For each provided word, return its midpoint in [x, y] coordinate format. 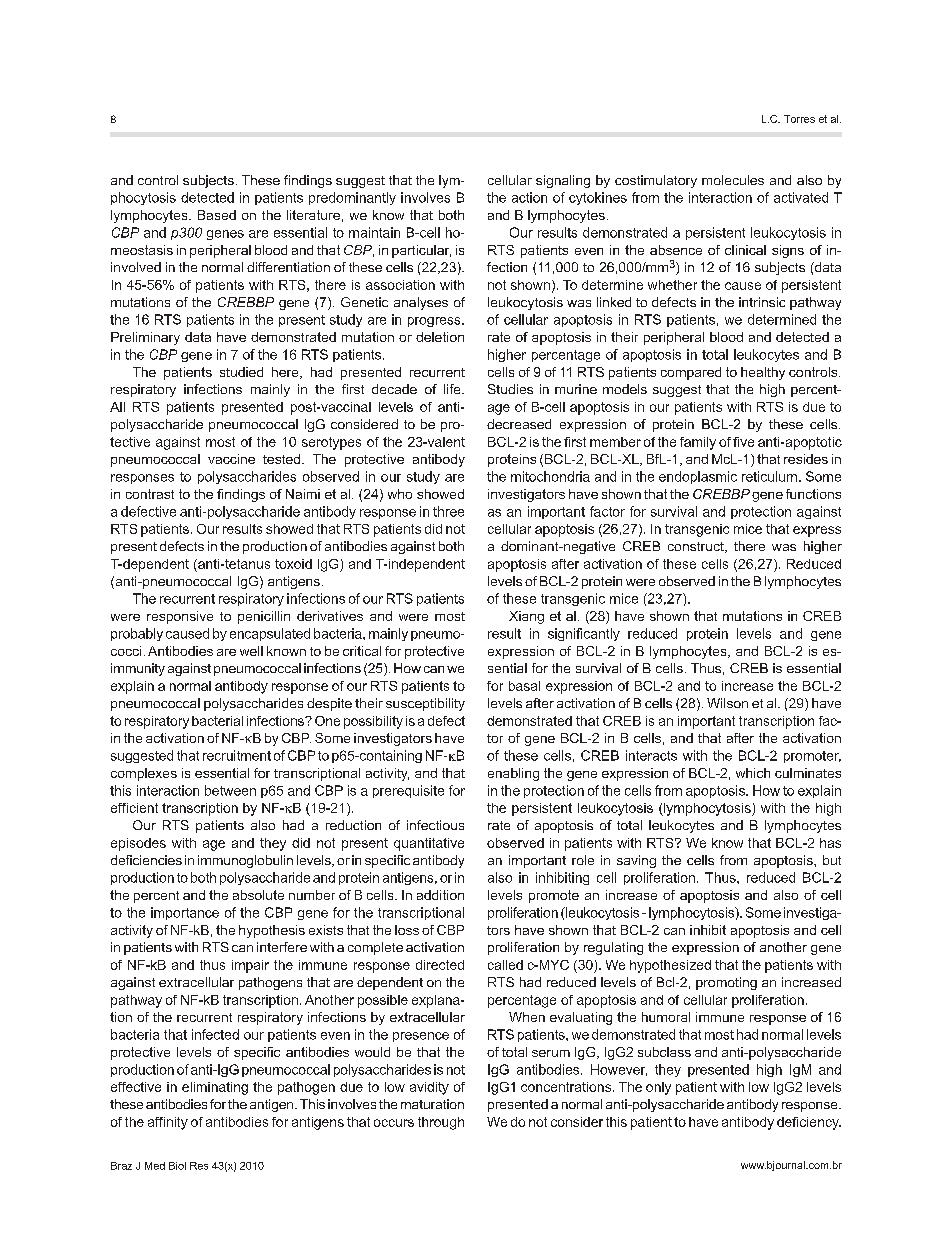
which [753, 773]
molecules [733, 180]
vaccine [231, 459]
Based [217, 215]
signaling [563, 181]
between [230, 790]
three [448, 511]
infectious [435, 825]
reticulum [769, 476]
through [441, 1123]
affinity [168, 1123]
